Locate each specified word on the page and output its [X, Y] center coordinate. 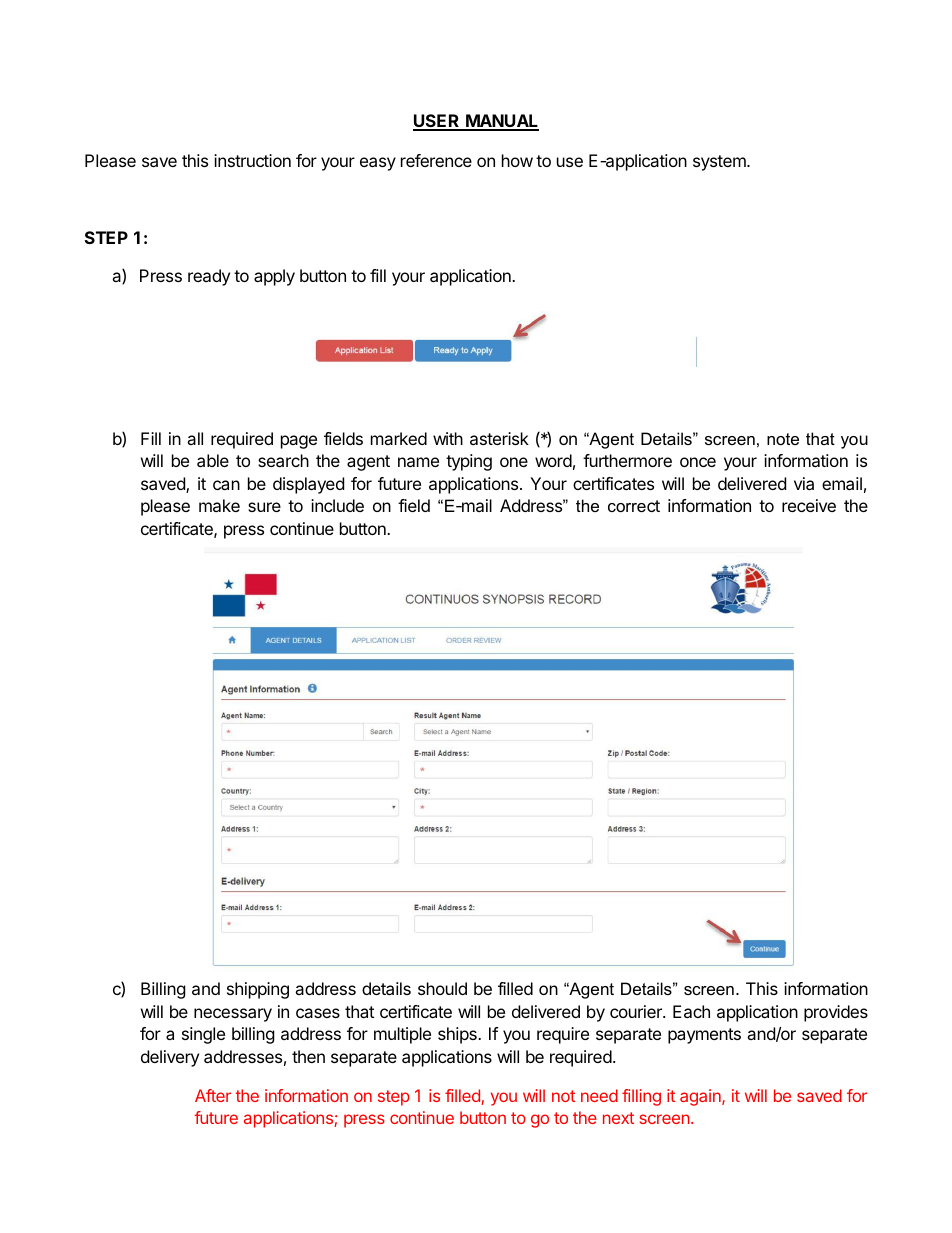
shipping [258, 990]
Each [691, 1011]
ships [458, 1035]
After [213, 1095]
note [783, 439]
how [517, 160]
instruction [252, 160]
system [720, 163]
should [442, 988]
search [283, 460]
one [514, 462]
